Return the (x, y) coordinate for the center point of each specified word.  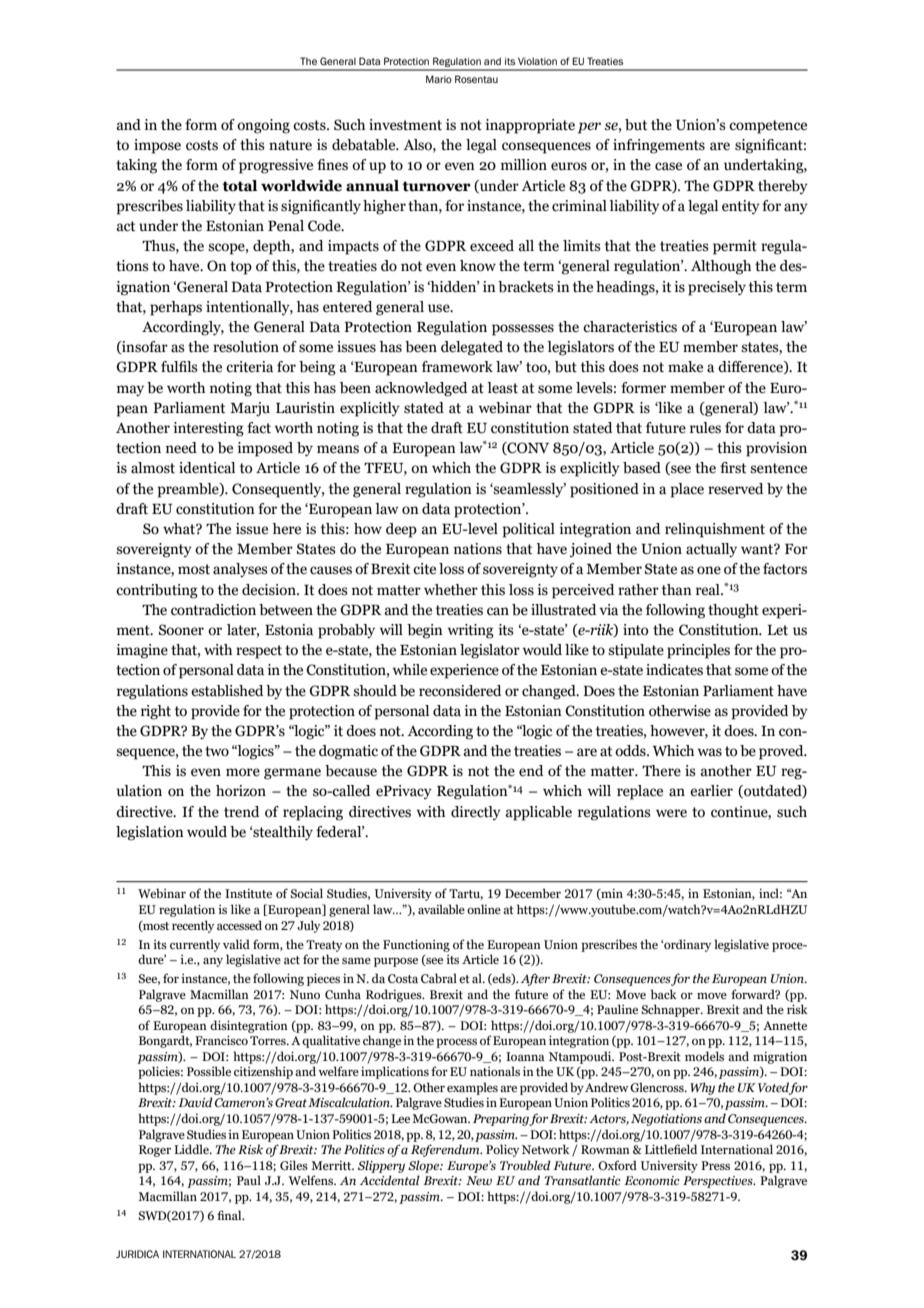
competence (768, 127)
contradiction (213, 610)
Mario (439, 79)
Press (715, 1165)
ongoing (263, 126)
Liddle (192, 1149)
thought (733, 611)
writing (471, 631)
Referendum (446, 1150)
